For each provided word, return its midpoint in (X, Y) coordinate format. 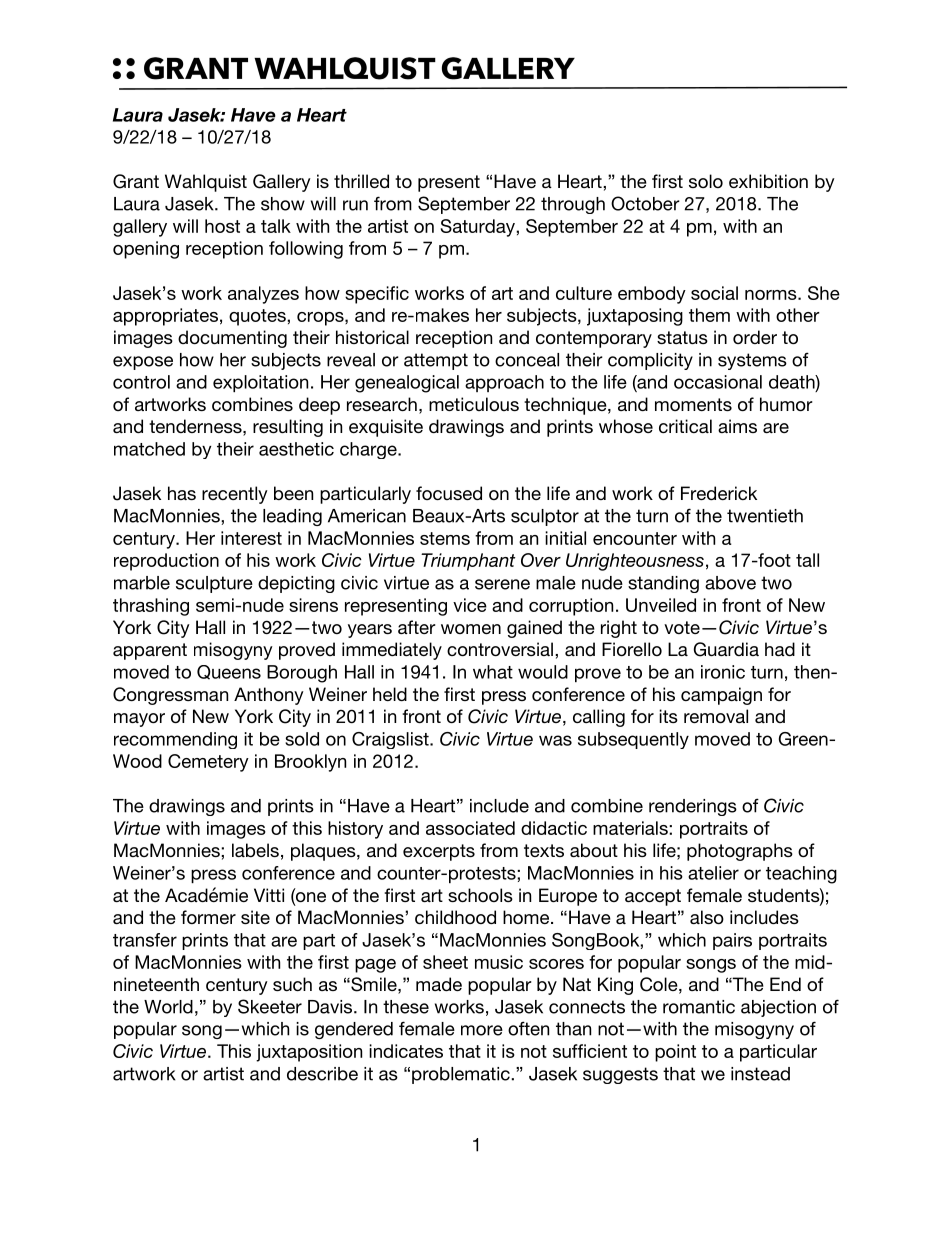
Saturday (479, 228)
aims (737, 426)
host (222, 226)
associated (470, 828)
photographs (740, 852)
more (482, 1030)
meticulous (474, 404)
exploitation (260, 383)
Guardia (726, 649)
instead (760, 1074)
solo (706, 181)
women (471, 629)
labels (255, 850)
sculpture (214, 584)
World (168, 1007)
